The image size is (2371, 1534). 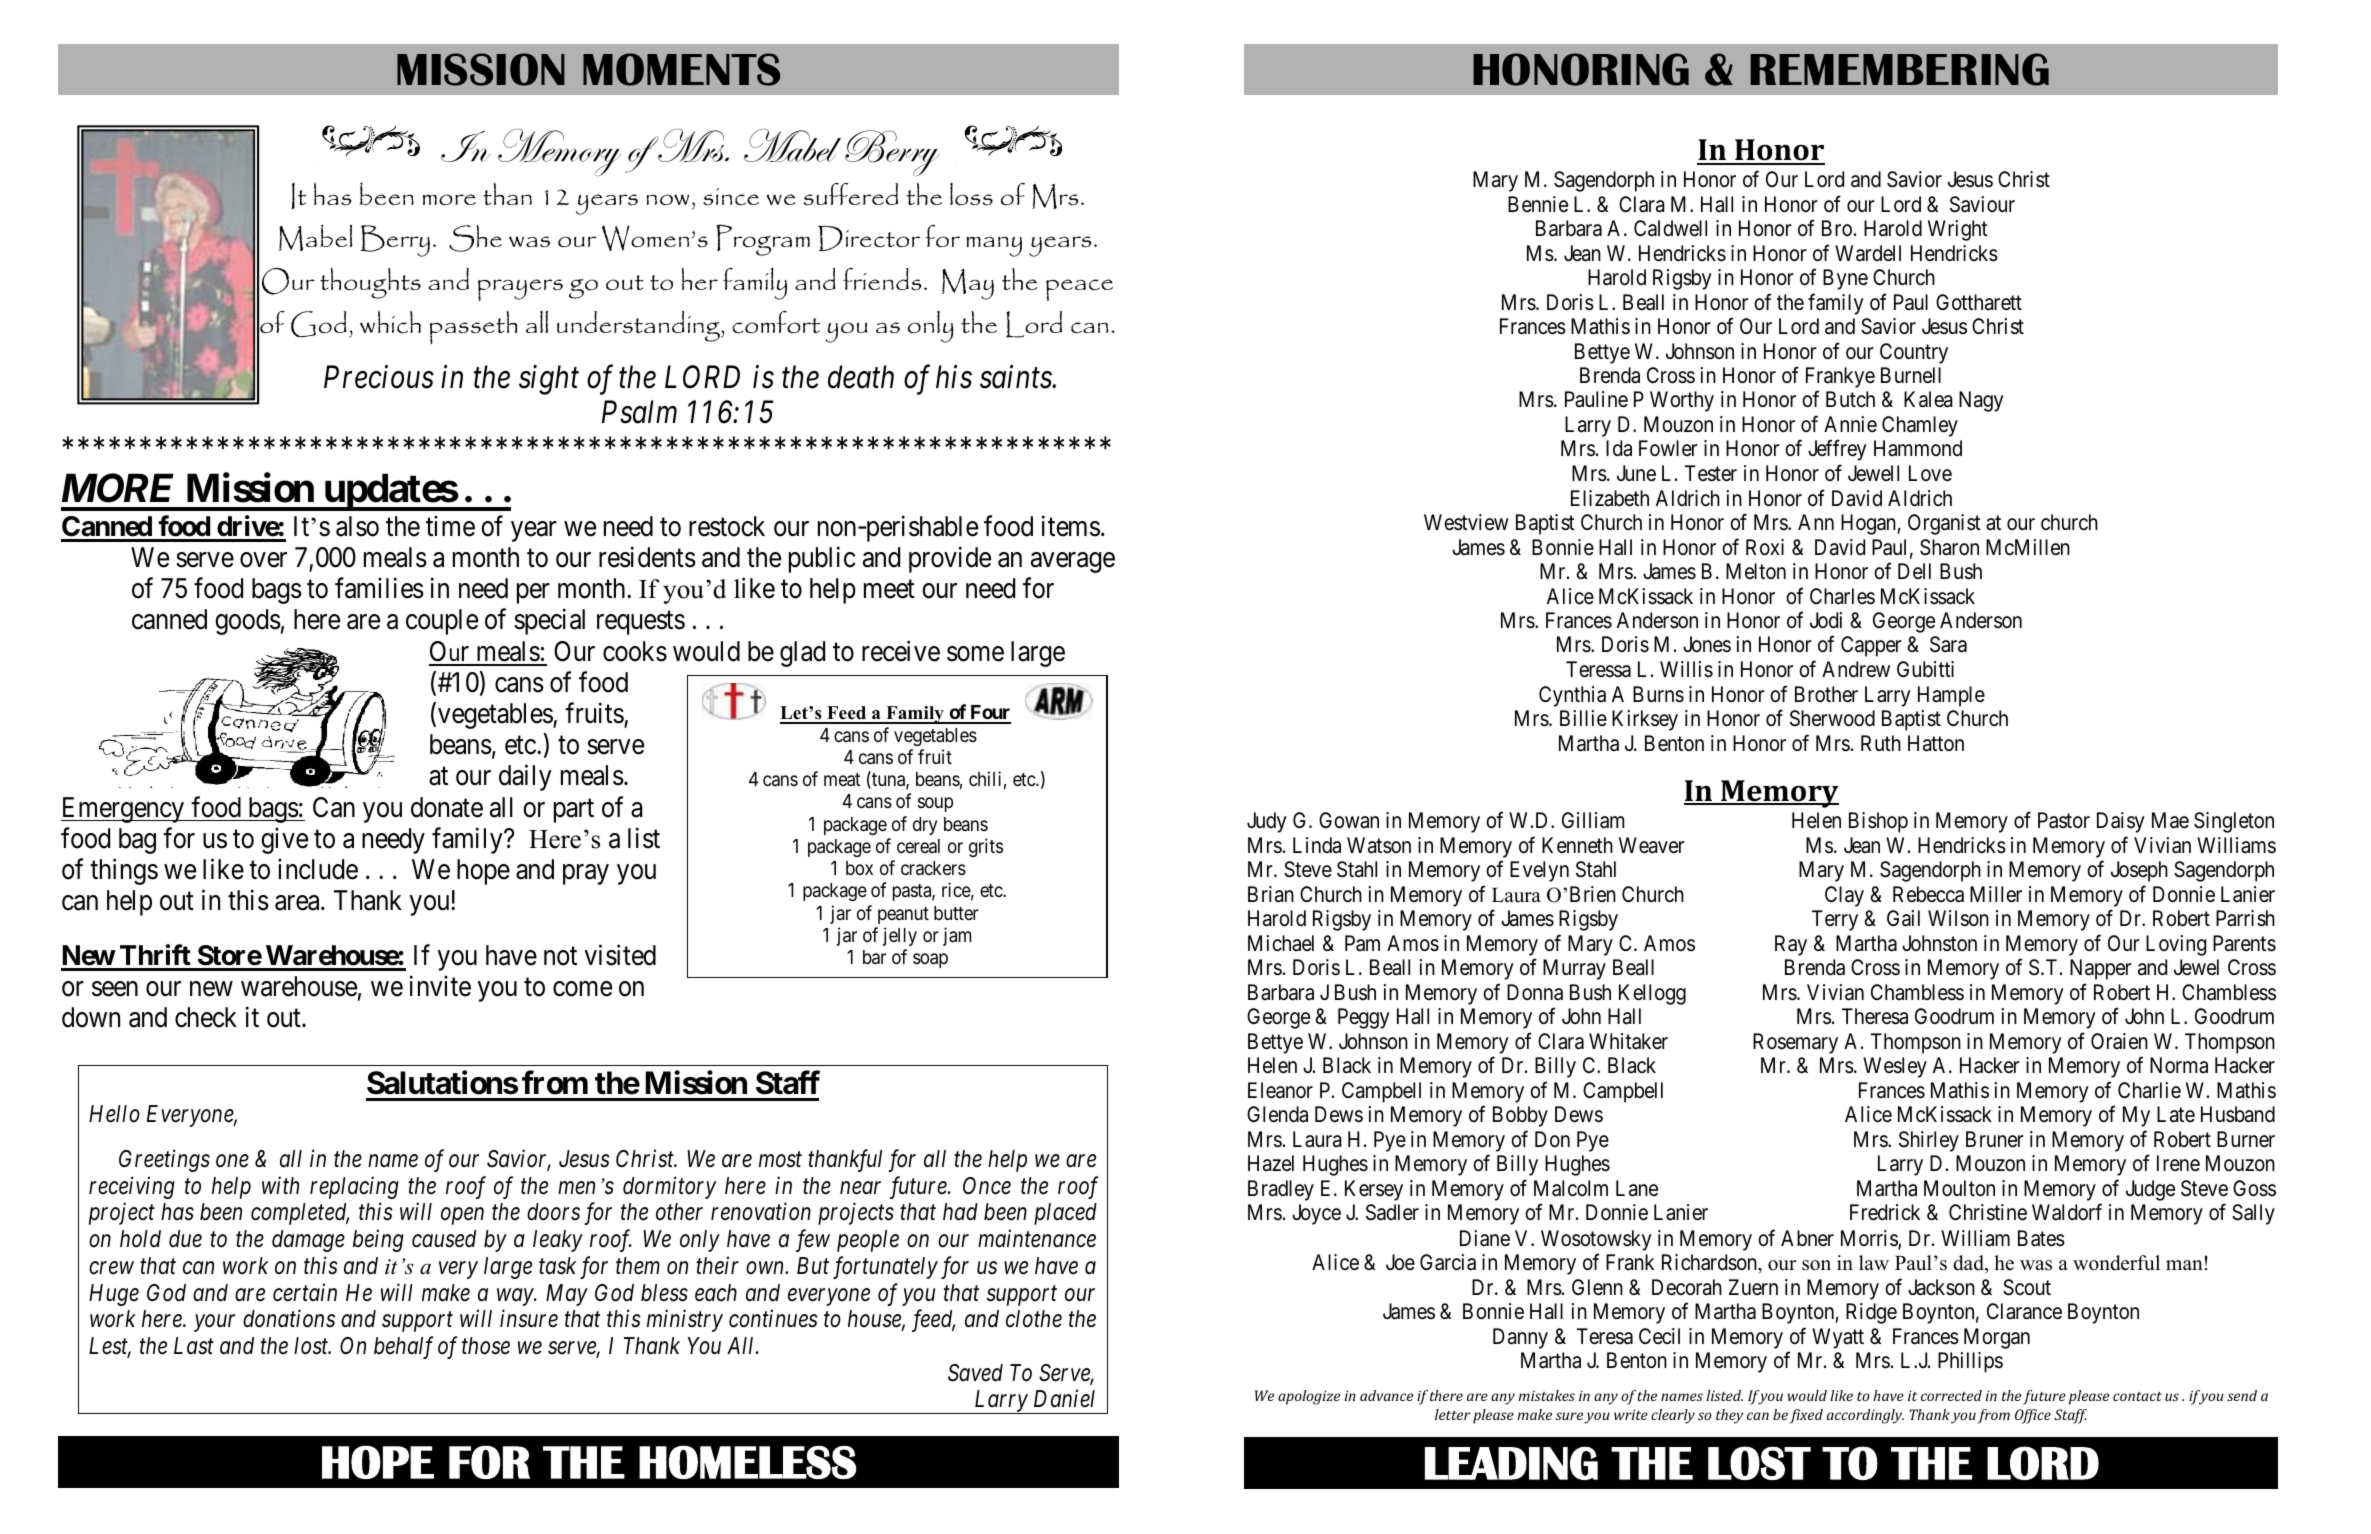 I want to click on couple, so click(x=442, y=622).
